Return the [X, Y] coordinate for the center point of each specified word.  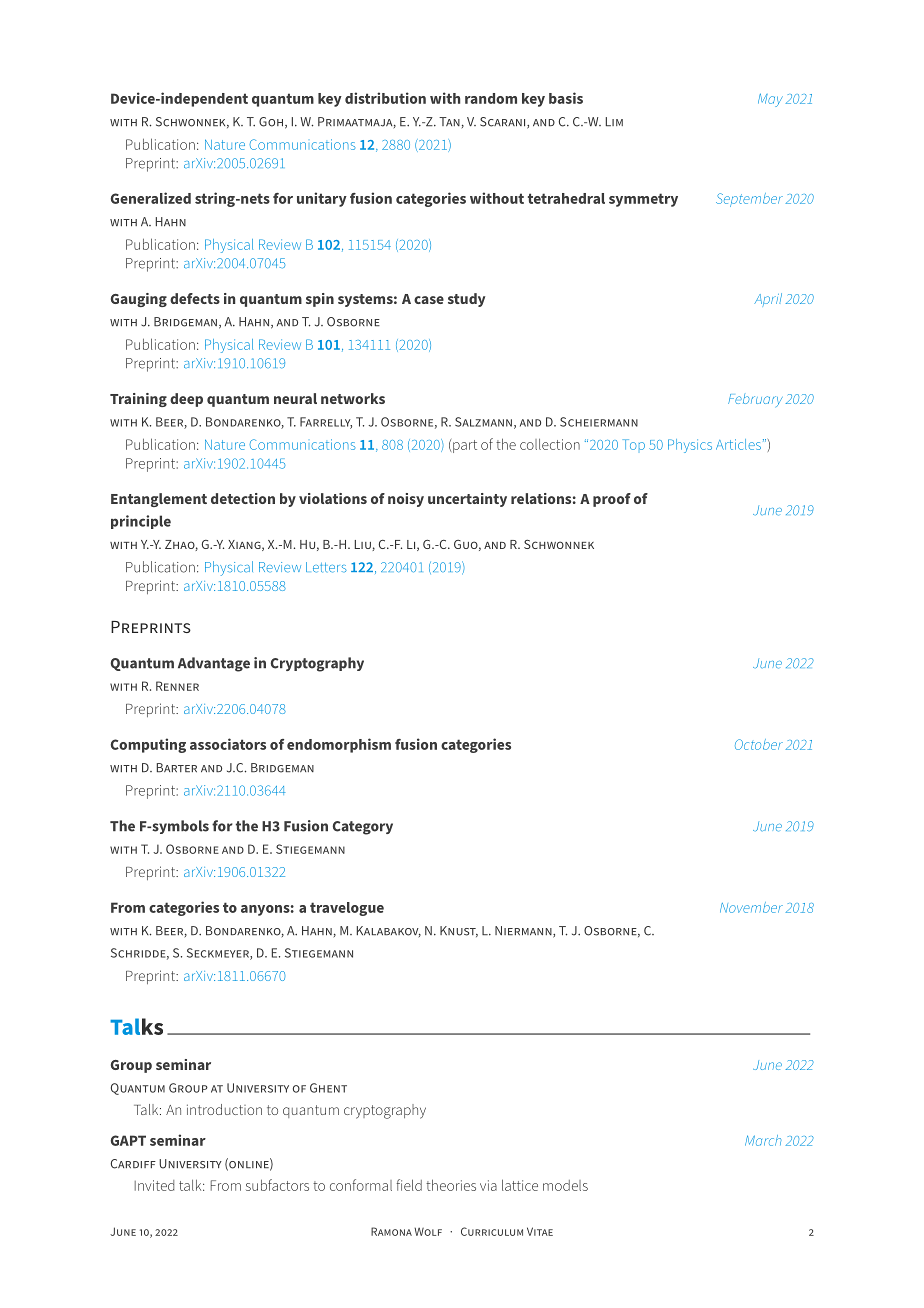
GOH [271, 122]
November [751, 907]
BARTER [177, 767]
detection [243, 498]
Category [363, 828]
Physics [690, 446]
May [770, 100]
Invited [154, 1185]
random [491, 98]
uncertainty [467, 500]
